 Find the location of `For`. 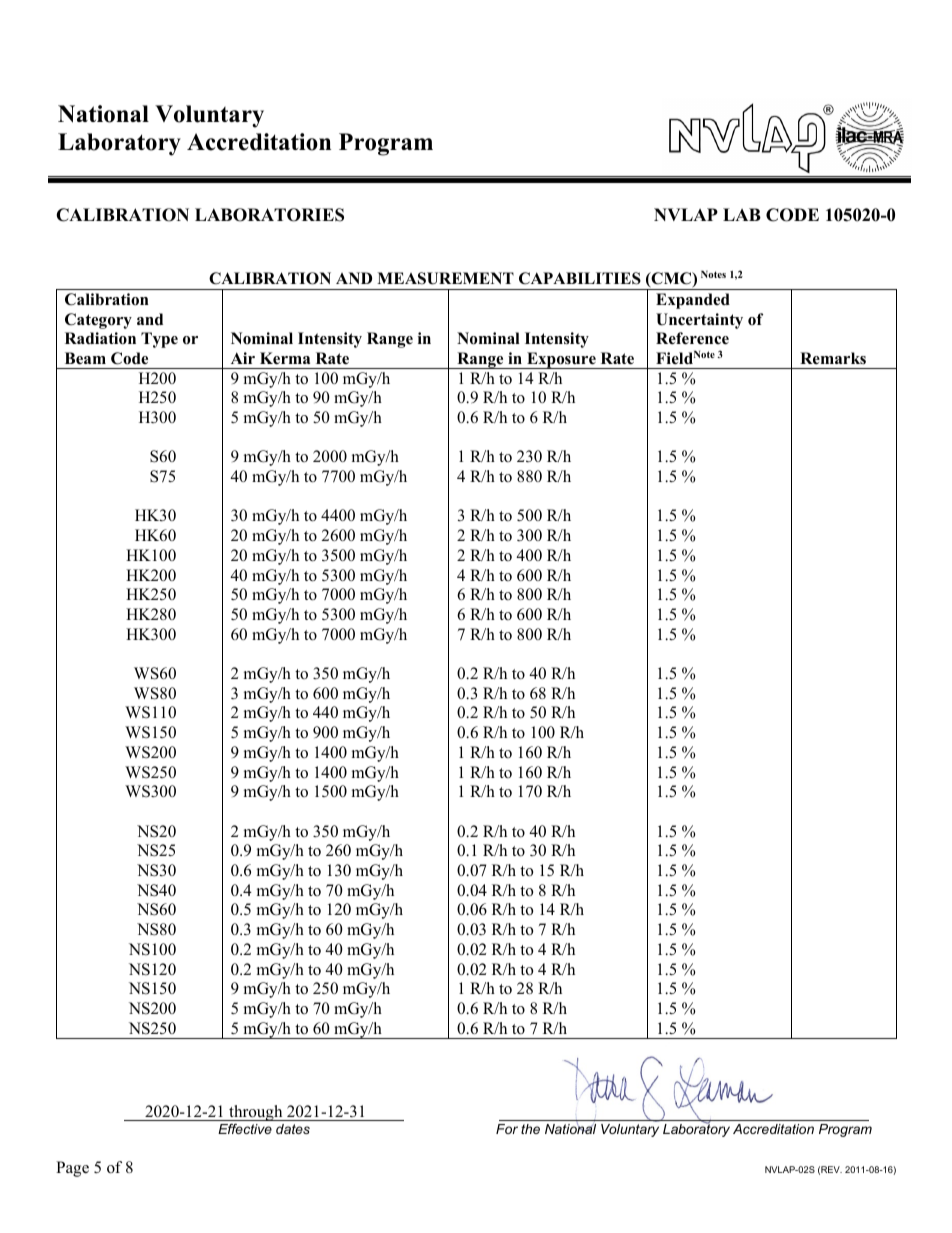

For is located at coordinates (507, 1129).
